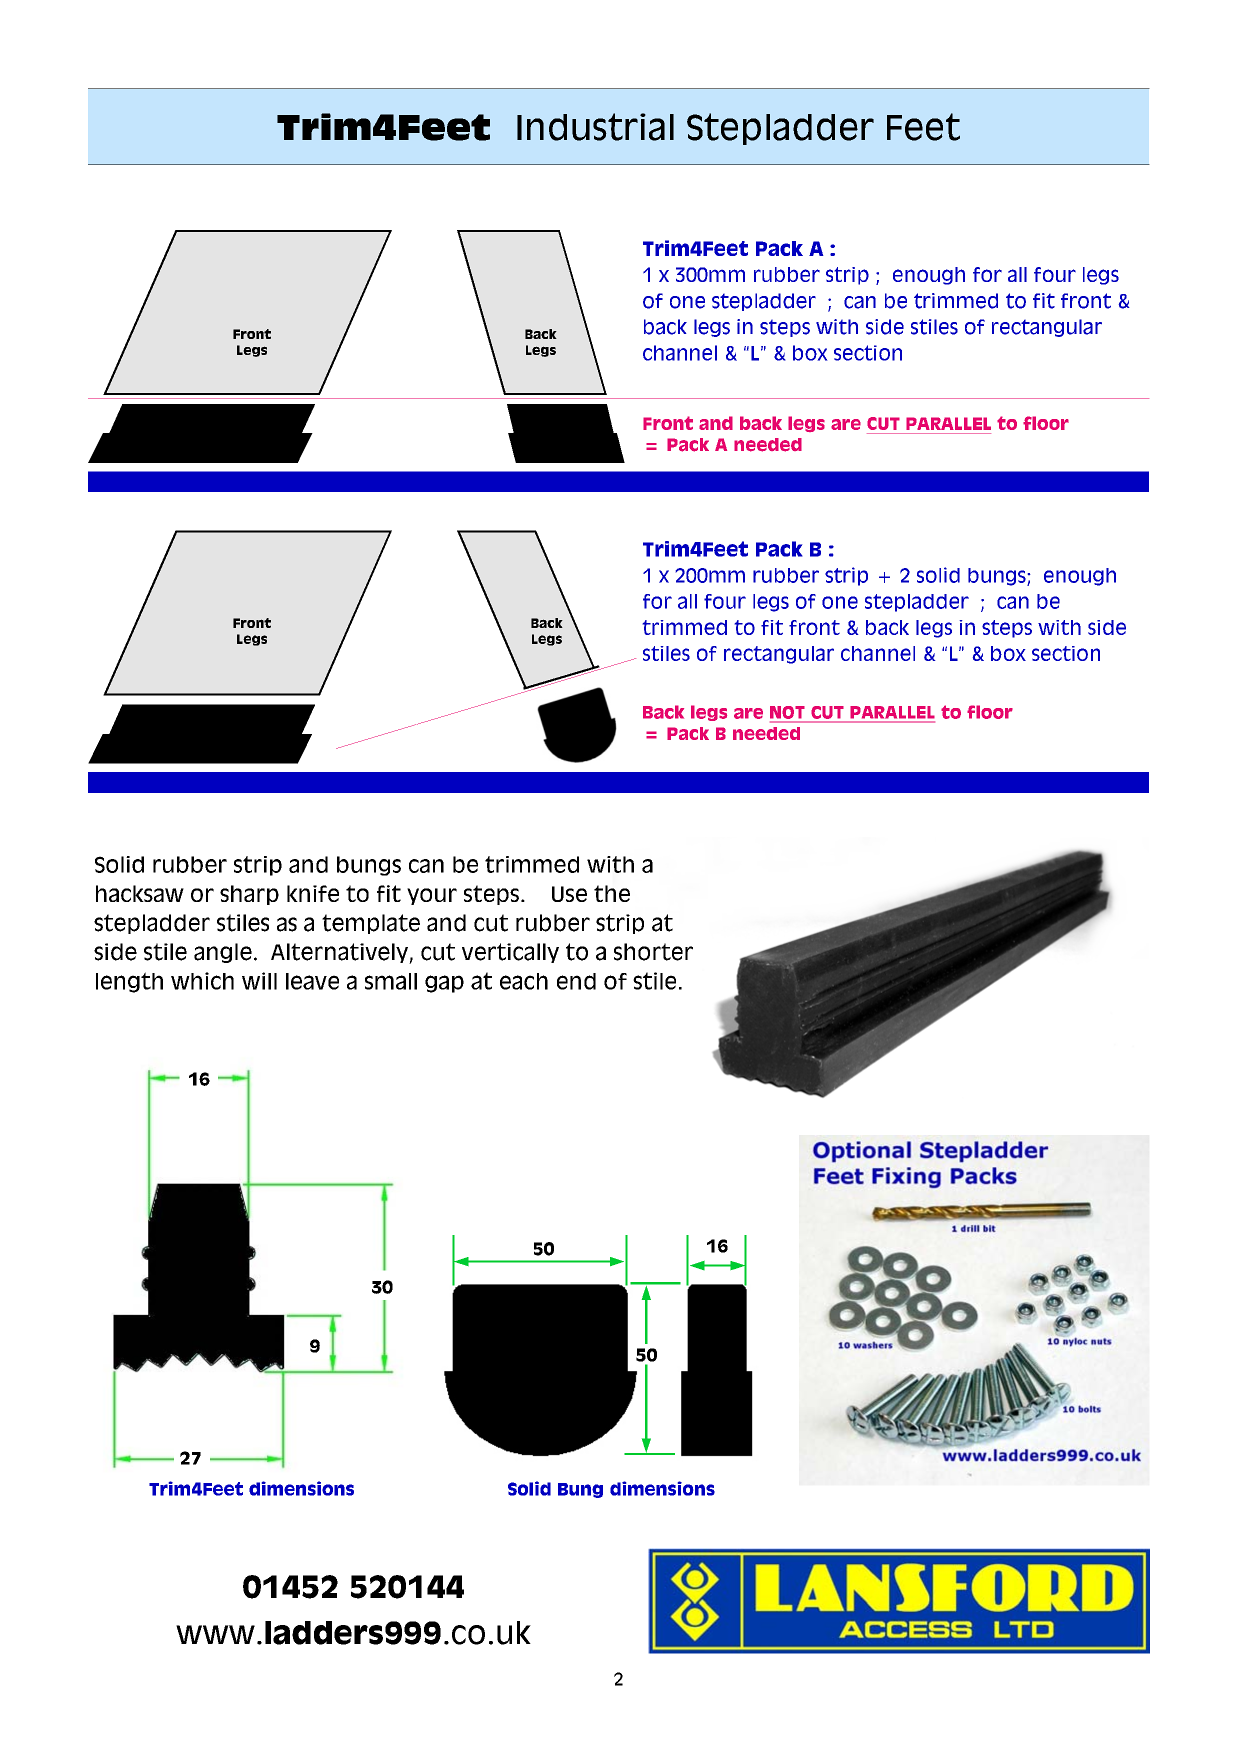 This image has height=1751, width=1237. Describe the element at coordinates (391, 981) in the image. I see `small` at that location.
